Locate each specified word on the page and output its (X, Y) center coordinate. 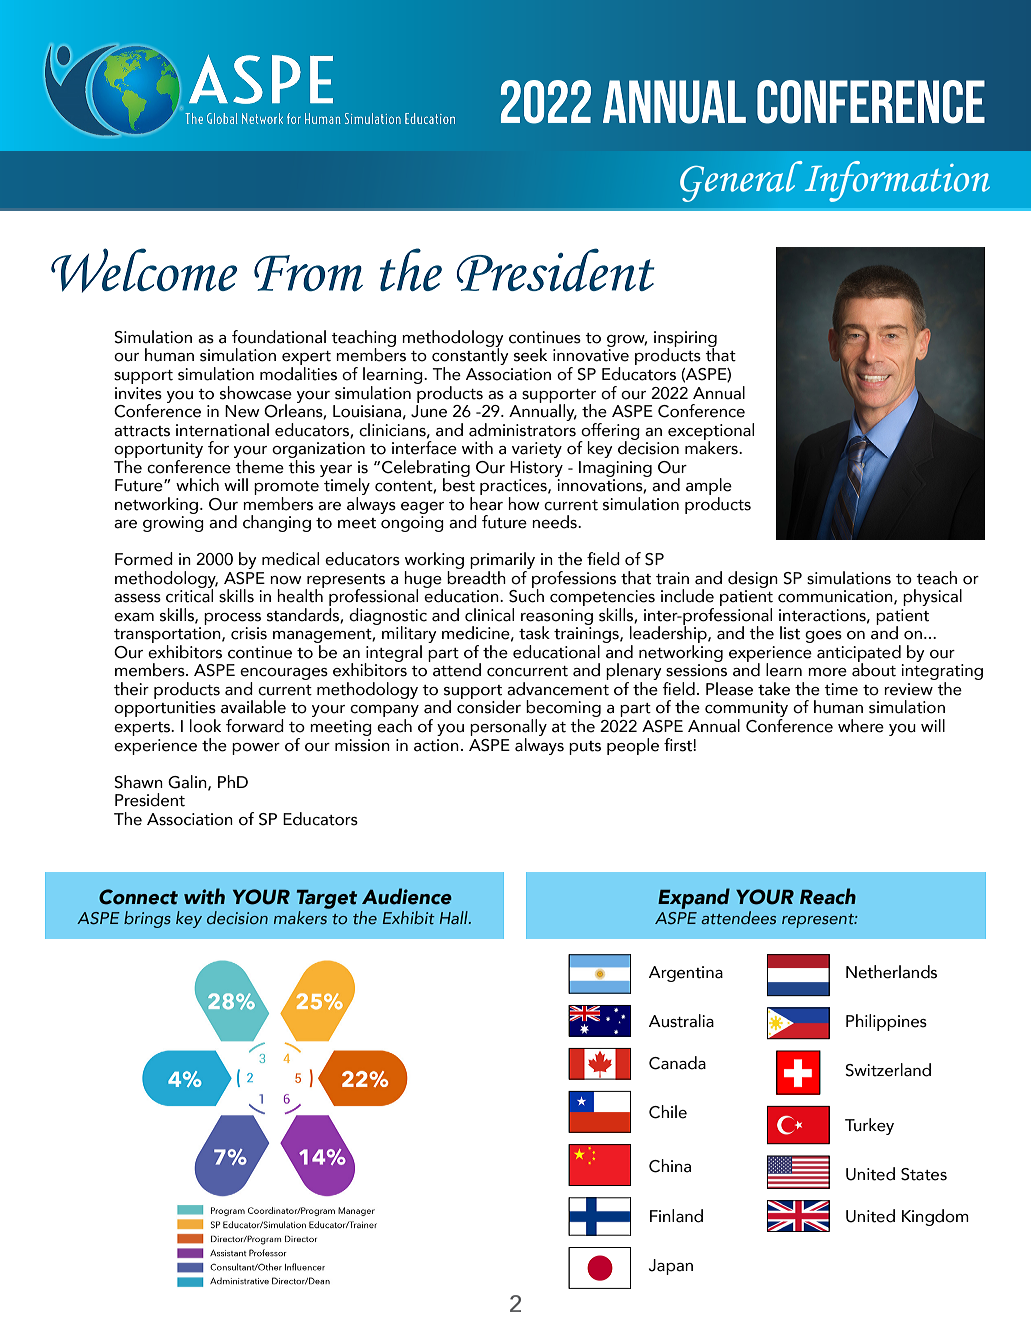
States (924, 1174)
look (205, 726)
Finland (676, 1216)
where (861, 726)
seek (530, 355)
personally (508, 729)
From (308, 273)
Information (897, 181)
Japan (671, 1267)
